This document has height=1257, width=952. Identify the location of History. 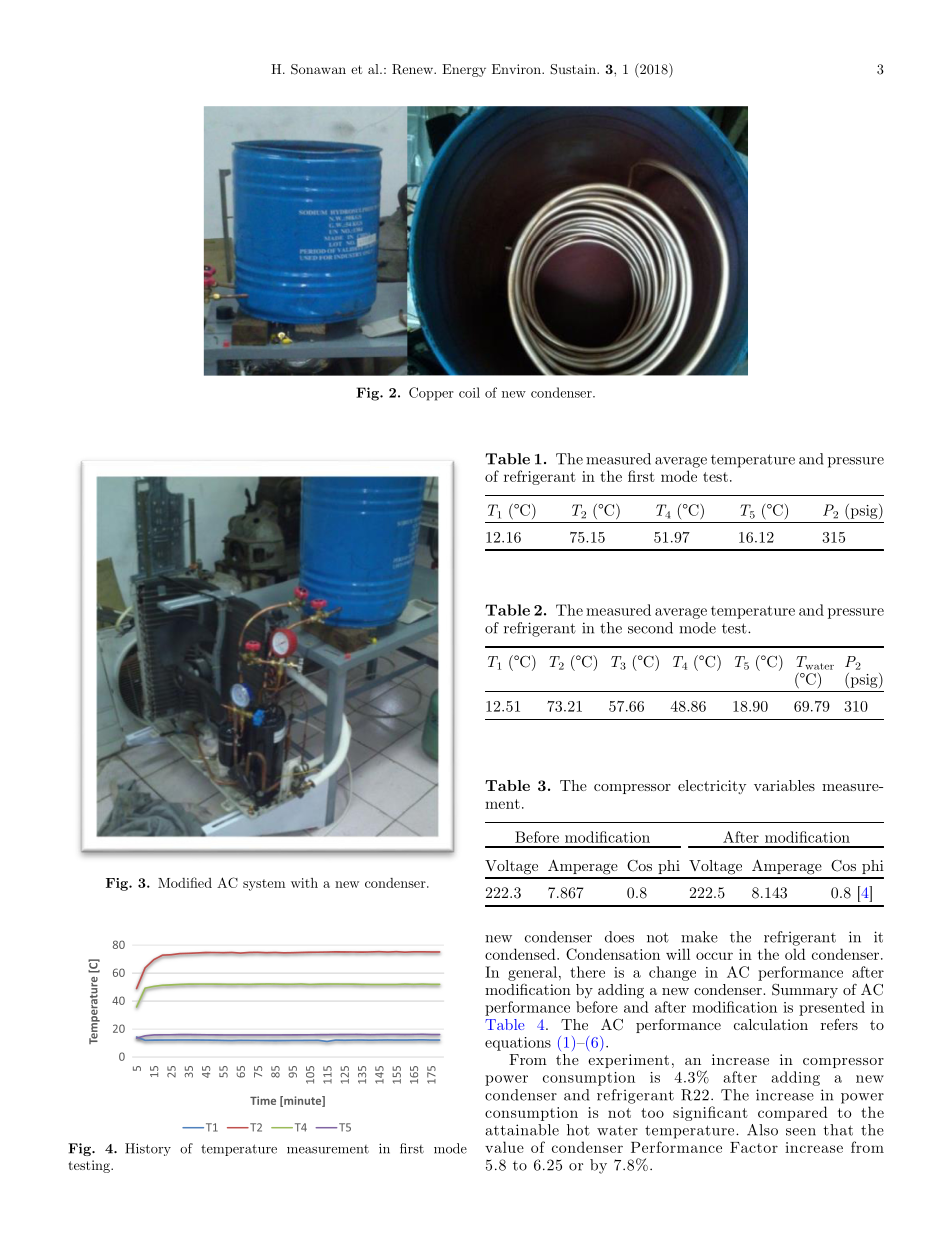
(148, 1149).
